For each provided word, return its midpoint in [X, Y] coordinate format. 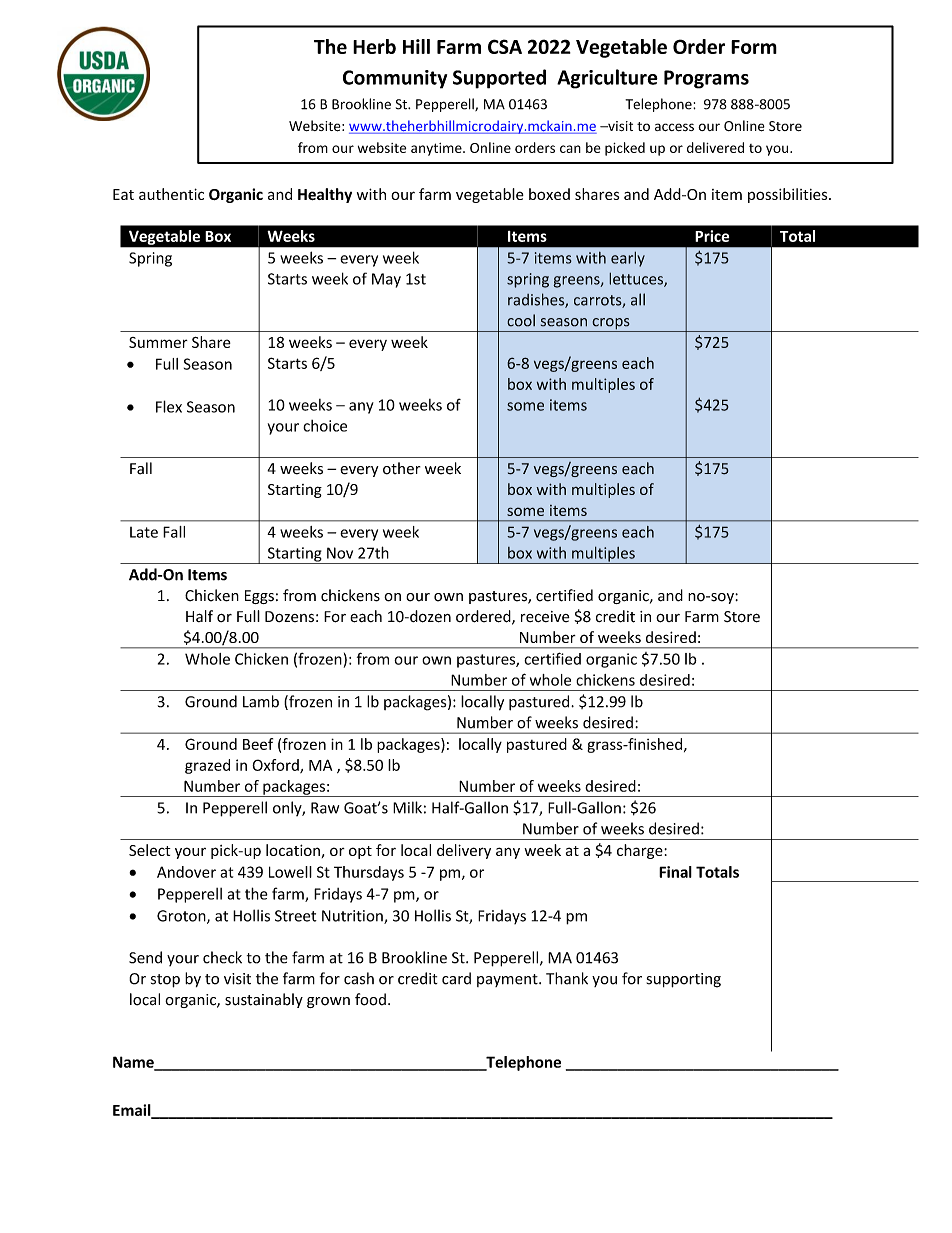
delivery [464, 851]
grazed [207, 766]
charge [641, 851]
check [222, 957]
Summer [158, 342]
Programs [706, 79]
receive [545, 616]
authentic [171, 194]
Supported [499, 79]
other [402, 468]
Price [712, 236]
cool [521, 320]
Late [144, 532]
